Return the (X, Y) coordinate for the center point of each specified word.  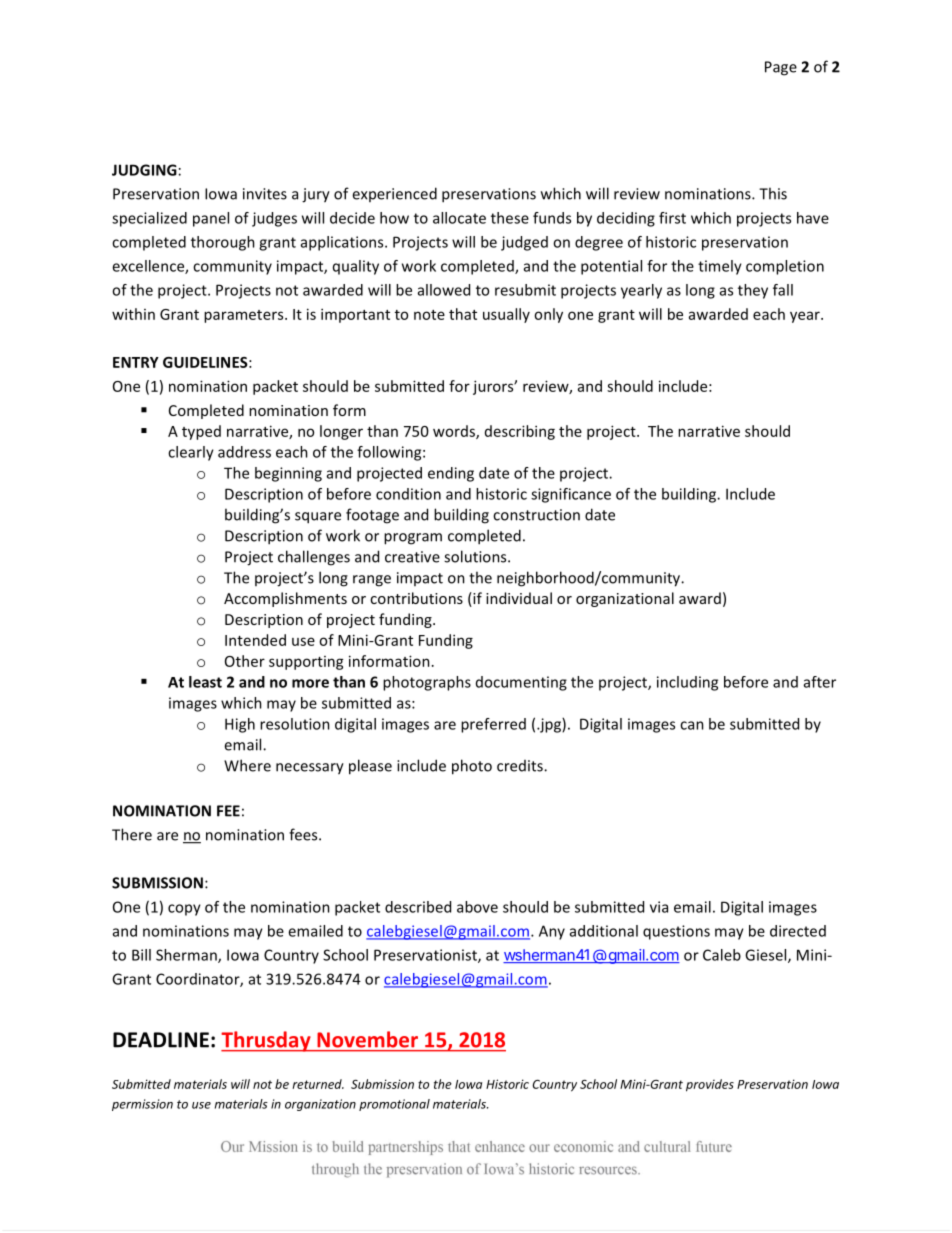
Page (781, 68)
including (687, 683)
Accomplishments (285, 599)
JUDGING (144, 170)
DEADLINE (161, 1040)
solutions (476, 556)
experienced (394, 194)
